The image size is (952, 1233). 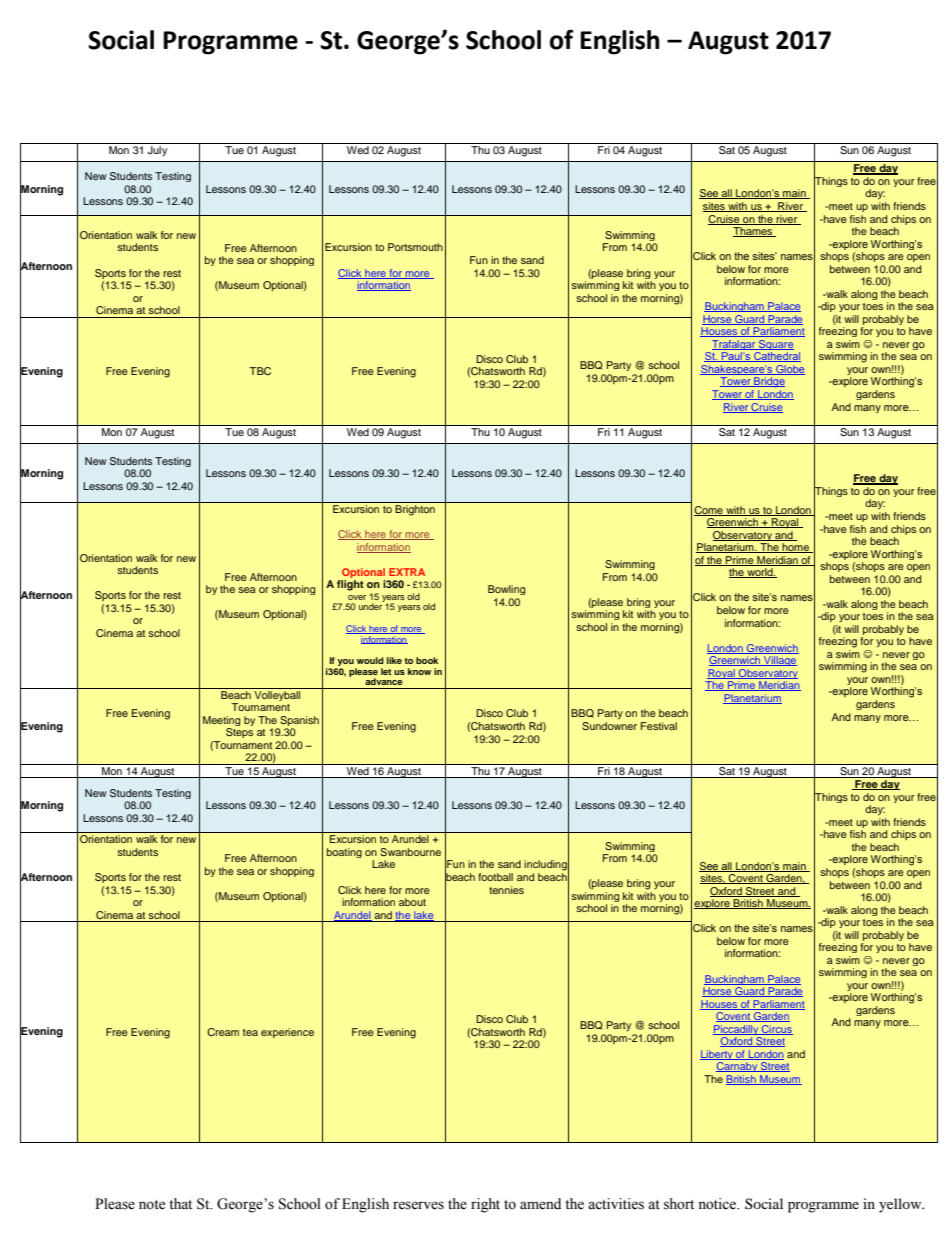 I want to click on Thames, so click(x=754, y=232).
